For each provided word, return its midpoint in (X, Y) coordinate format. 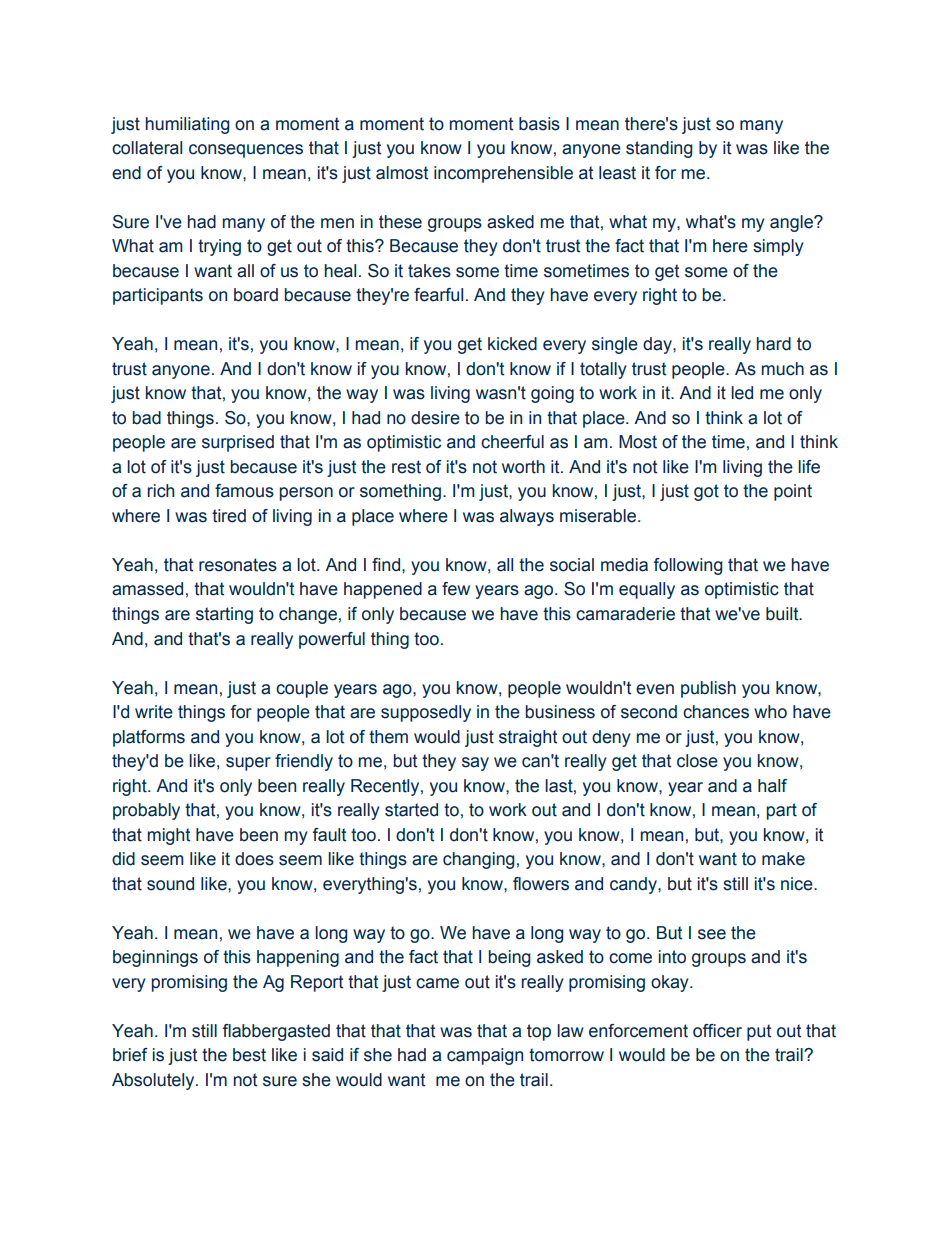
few (456, 589)
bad (147, 418)
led (742, 393)
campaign (485, 1056)
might (169, 836)
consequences (246, 151)
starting (224, 615)
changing (478, 860)
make (783, 859)
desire (435, 418)
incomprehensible (503, 174)
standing (659, 149)
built (783, 614)
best (249, 1055)
